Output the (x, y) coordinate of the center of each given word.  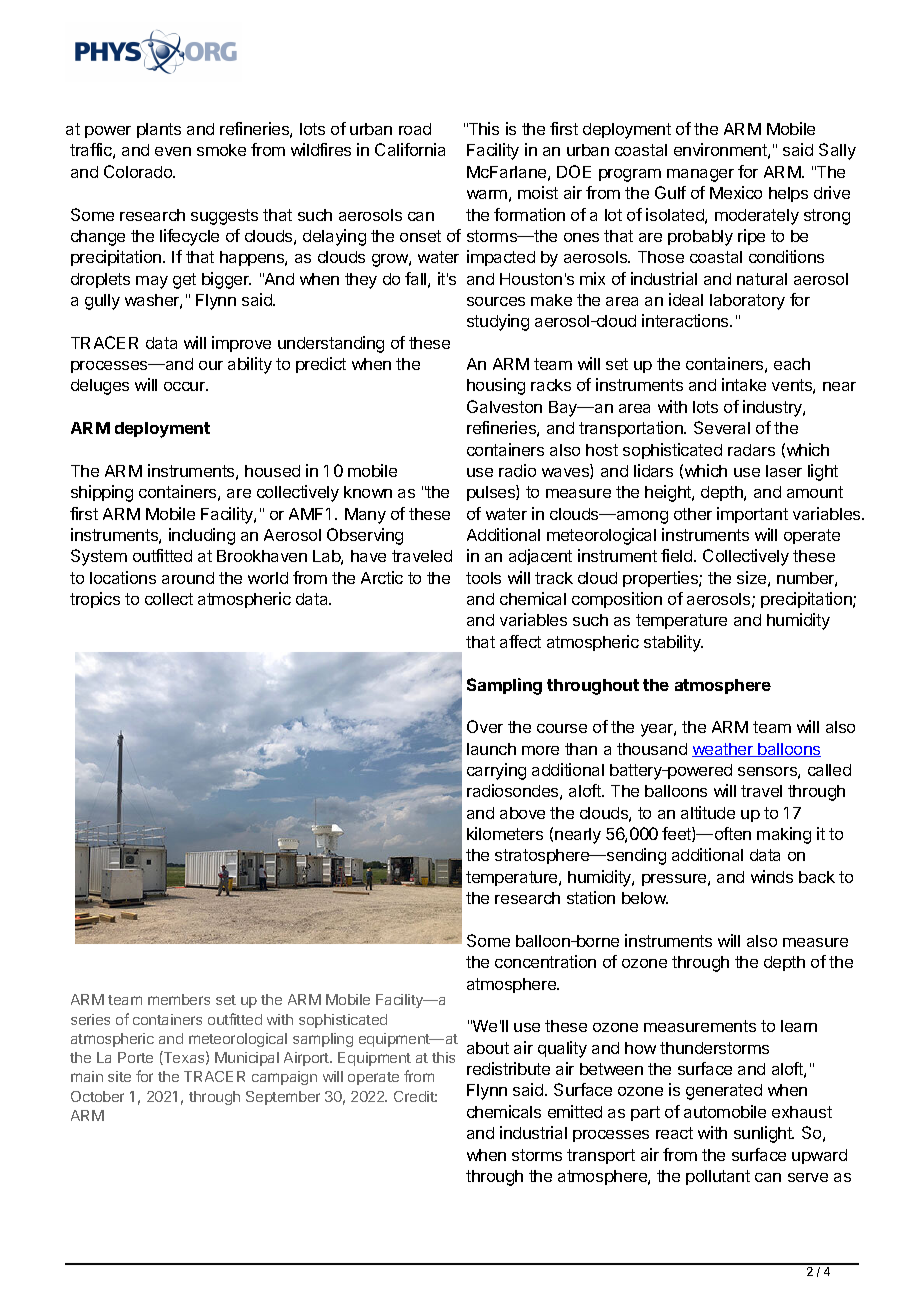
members (179, 999)
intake (744, 384)
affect (520, 641)
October (97, 1096)
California (410, 149)
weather (723, 750)
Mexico (736, 192)
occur (186, 386)
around (188, 578)
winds (772, 876)
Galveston (504, 406)
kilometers (505, 833)
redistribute (508, 1068)
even (173, 151)
